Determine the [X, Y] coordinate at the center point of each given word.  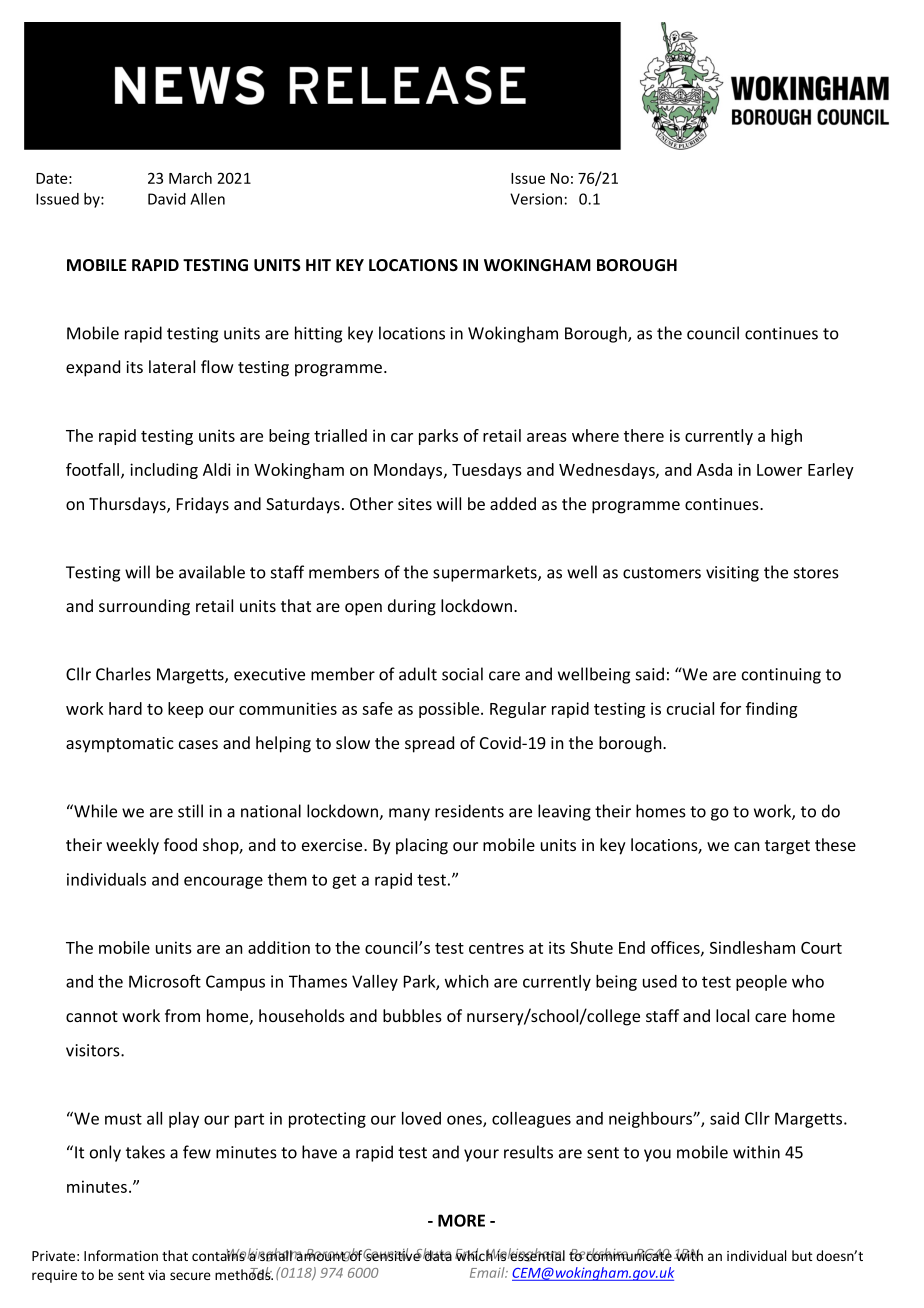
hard [125, 708]
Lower [779, 470]
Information [121, 1255]
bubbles [412, 1015]
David [167, 199]
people [761, 983]
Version [536, 199]
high [786, 437]
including [164, 471]
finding [771, 710]
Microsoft [165, 981]
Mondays [409, 471]
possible [450, 710]
